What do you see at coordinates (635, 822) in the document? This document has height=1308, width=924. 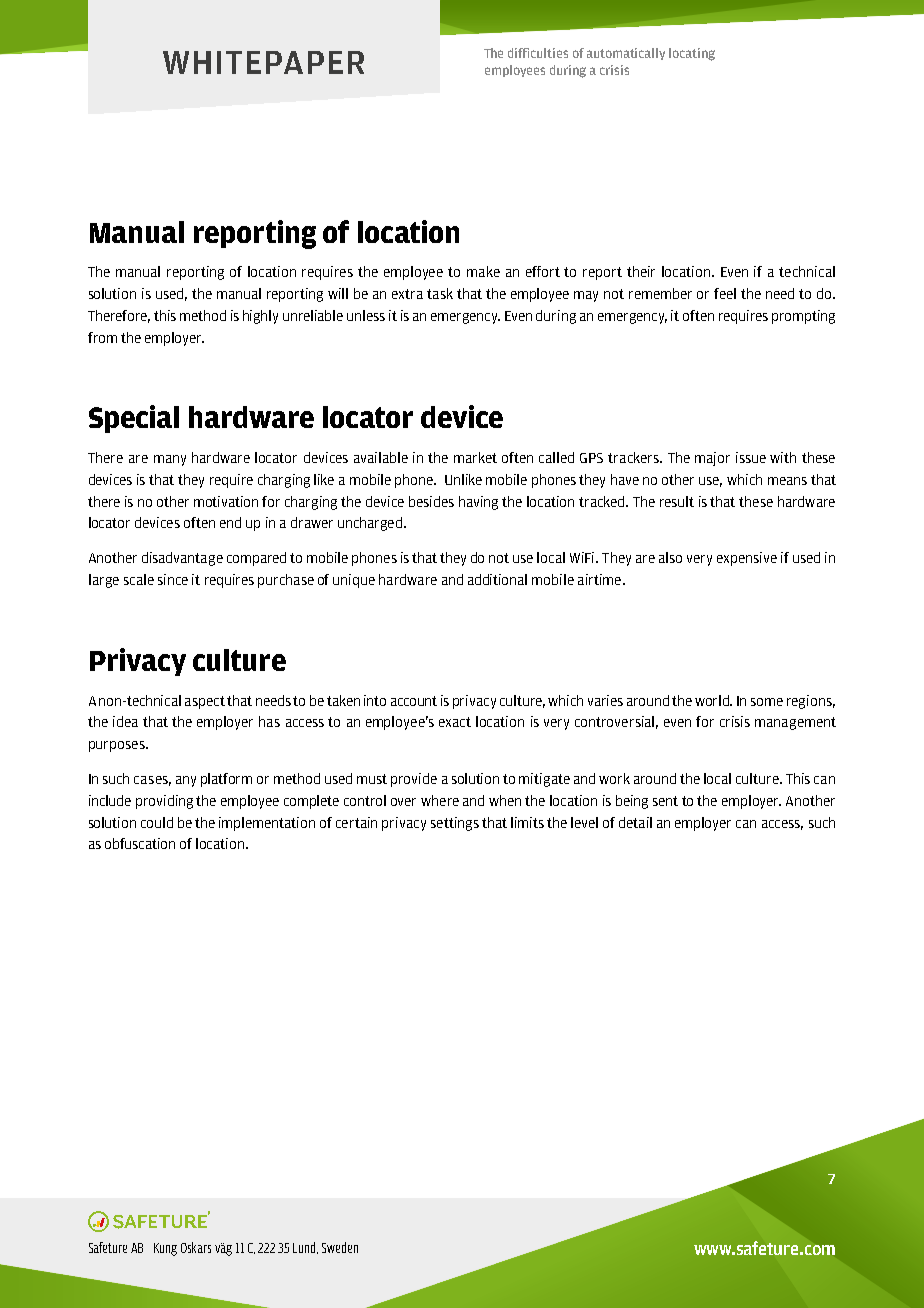 I see `detail` at bounding box center [635, 822].
